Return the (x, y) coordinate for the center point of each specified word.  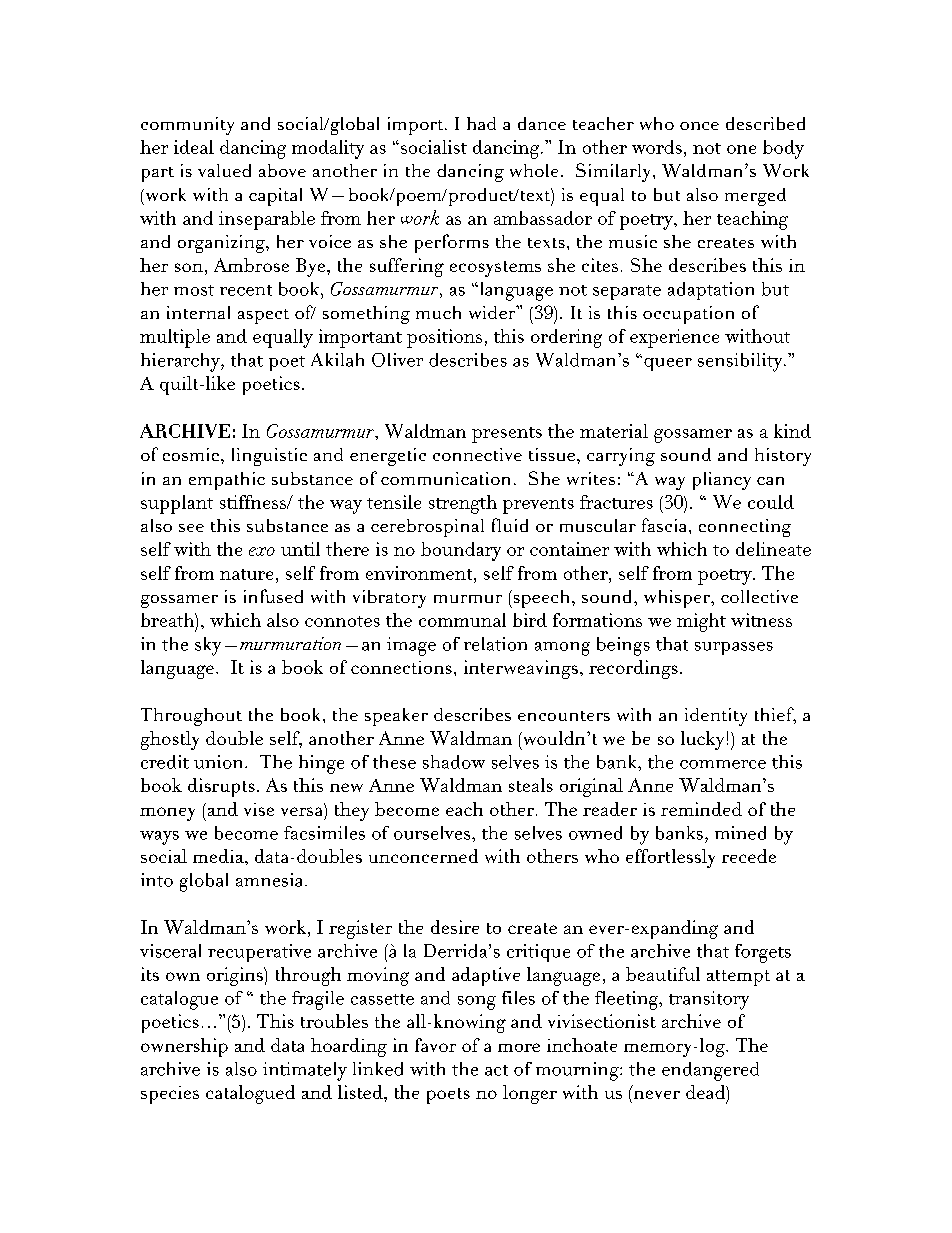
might (701, 622)
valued (224, 170)
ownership (184, 1047)
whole (534, 170)
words (657, 147)
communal (462, 620)
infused (273, 596)
